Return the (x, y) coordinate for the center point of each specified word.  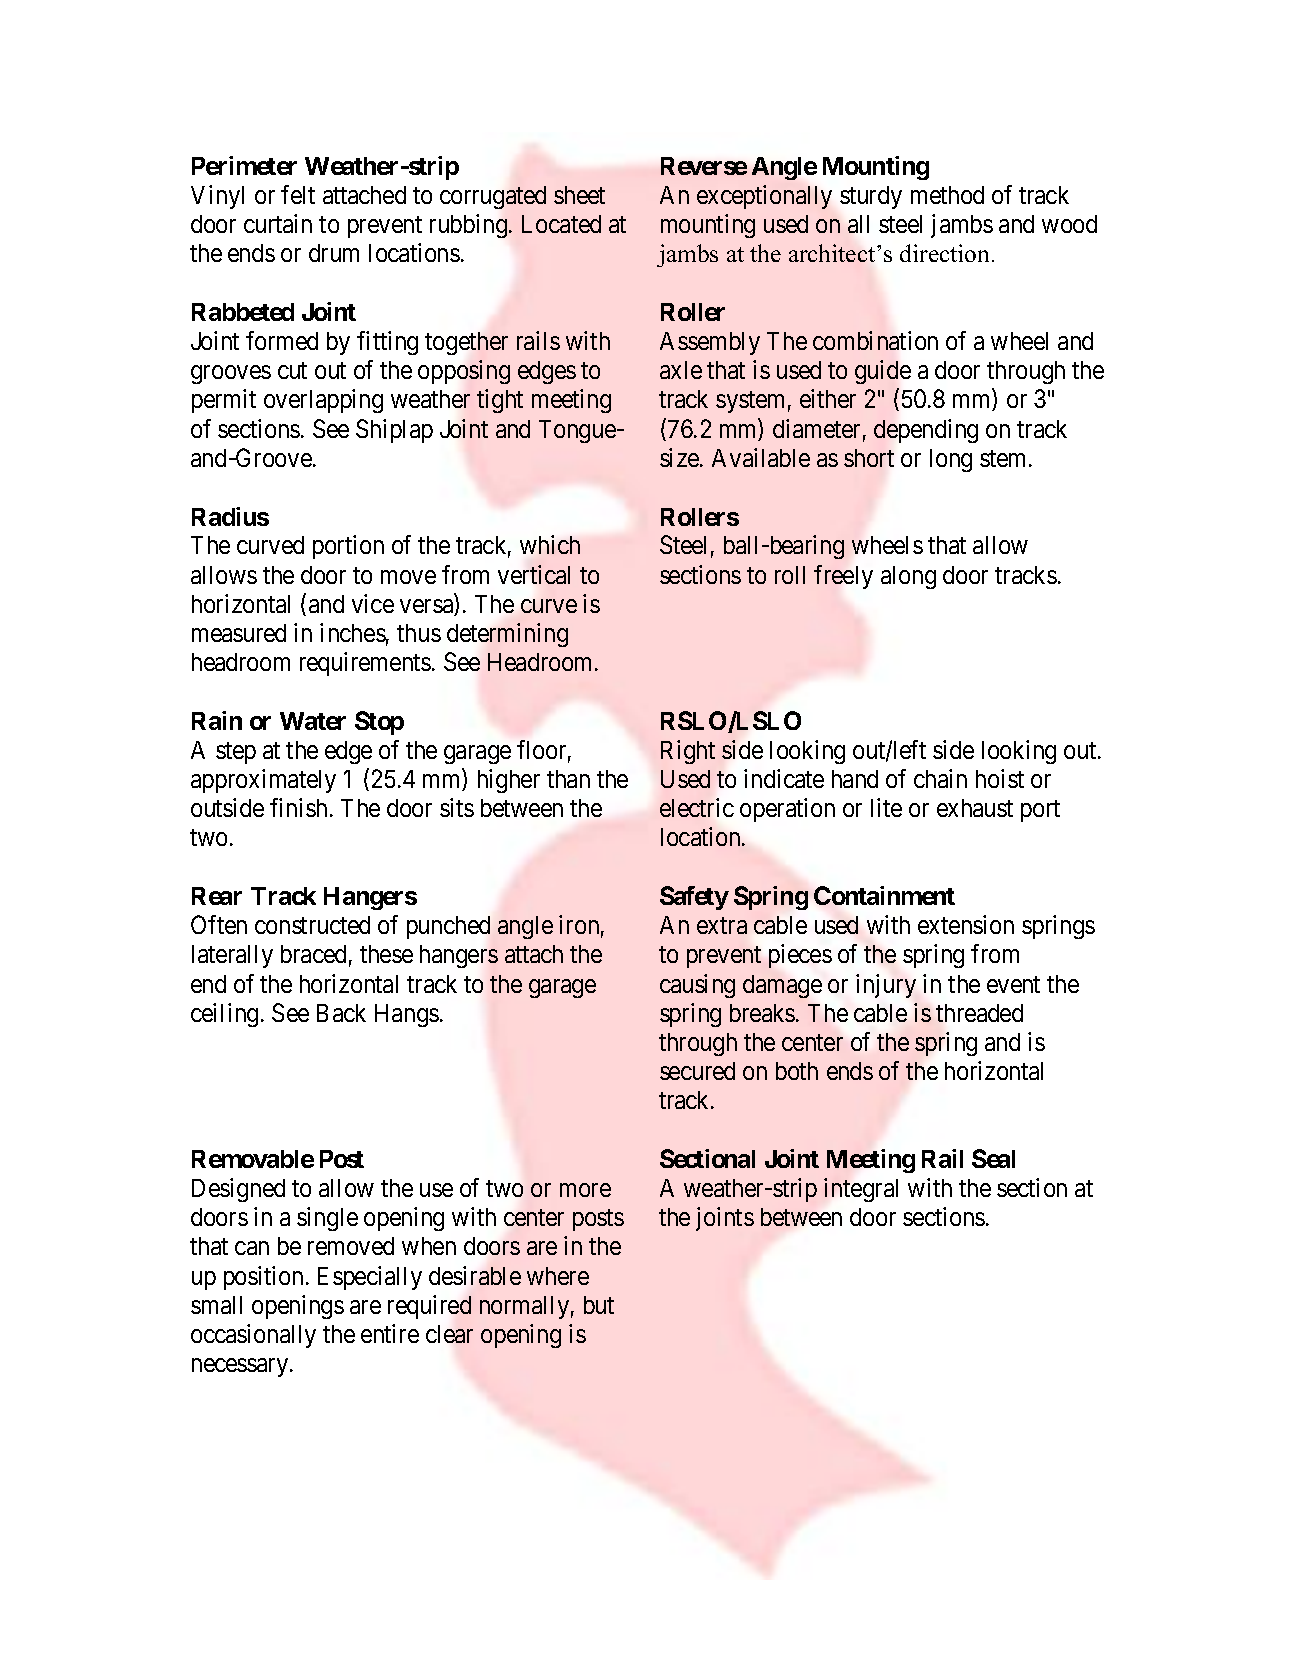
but (599, 1305)
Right (688, 752)
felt (298, 194)
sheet (579, 195)
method (947, 195)
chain (940, 778)
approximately (263, 781)
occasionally (253, 1336)
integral (861, 1190)
